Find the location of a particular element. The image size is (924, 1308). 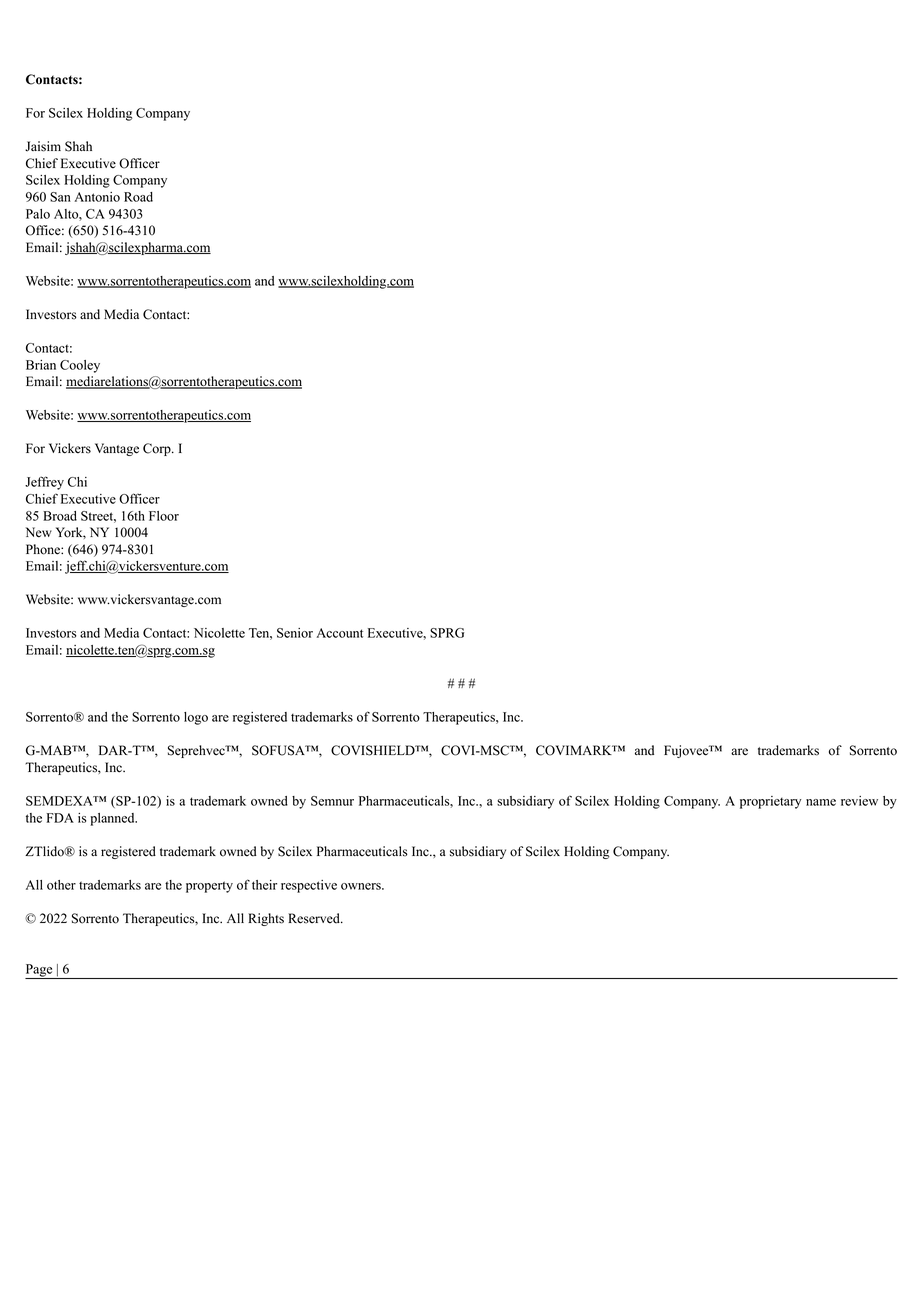

Phone is located at coordinates (44, 549).
